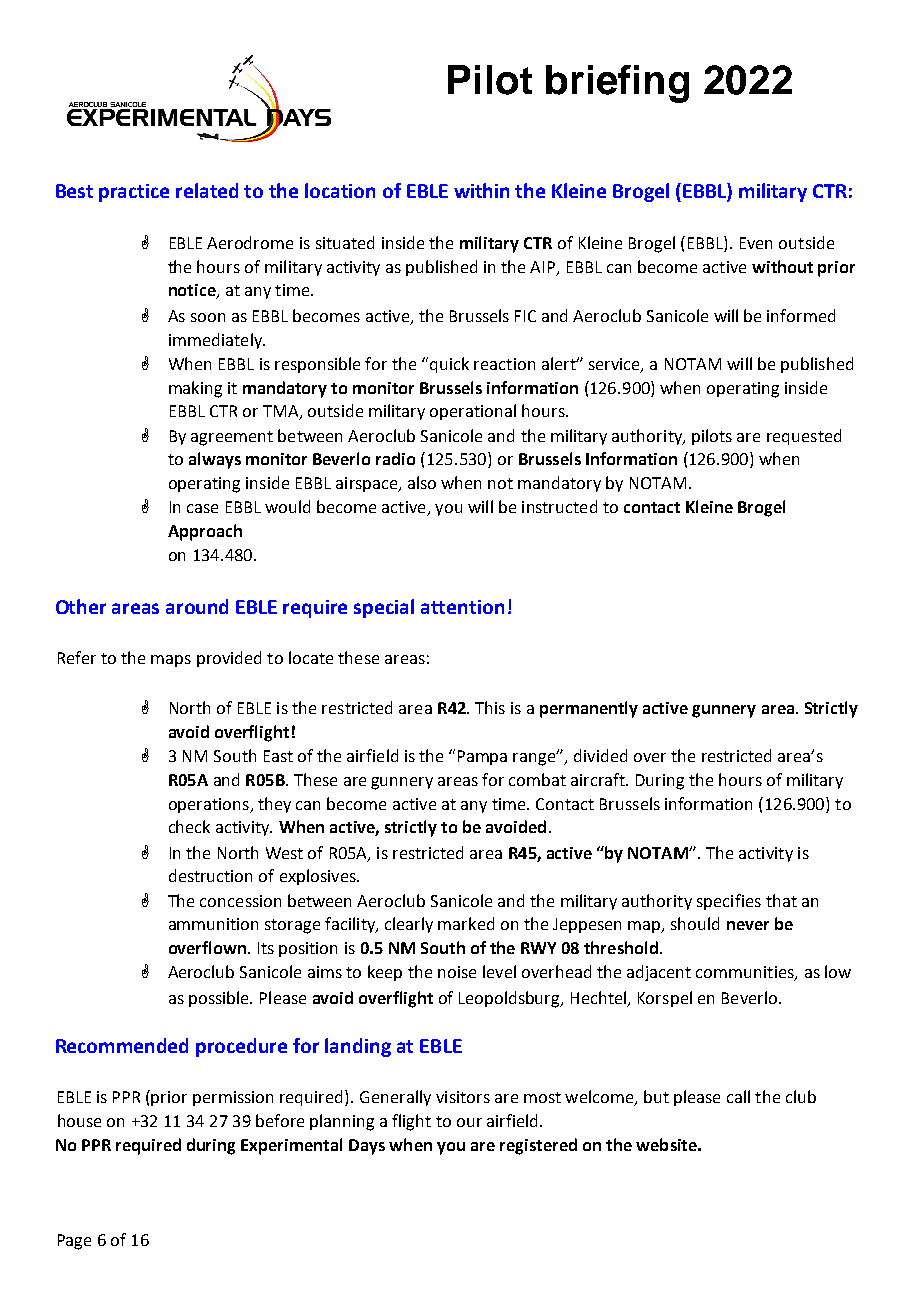 This screenshot has height=1308, width=924. Describe the element at coordinates (210, 805) in the screenshot. I see `operations` at that location.
